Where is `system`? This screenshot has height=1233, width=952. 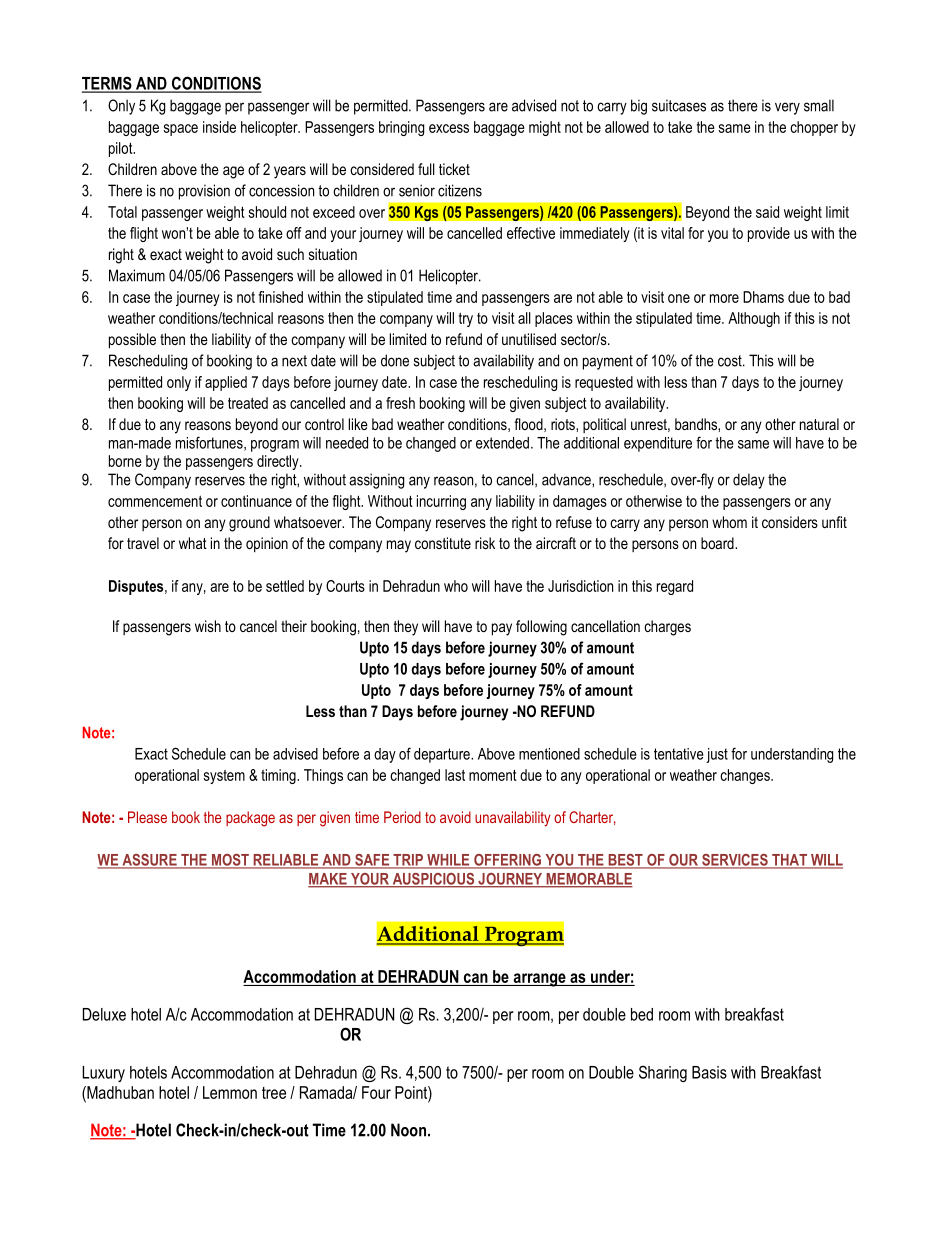 system is located at coordinates (224, 777).
